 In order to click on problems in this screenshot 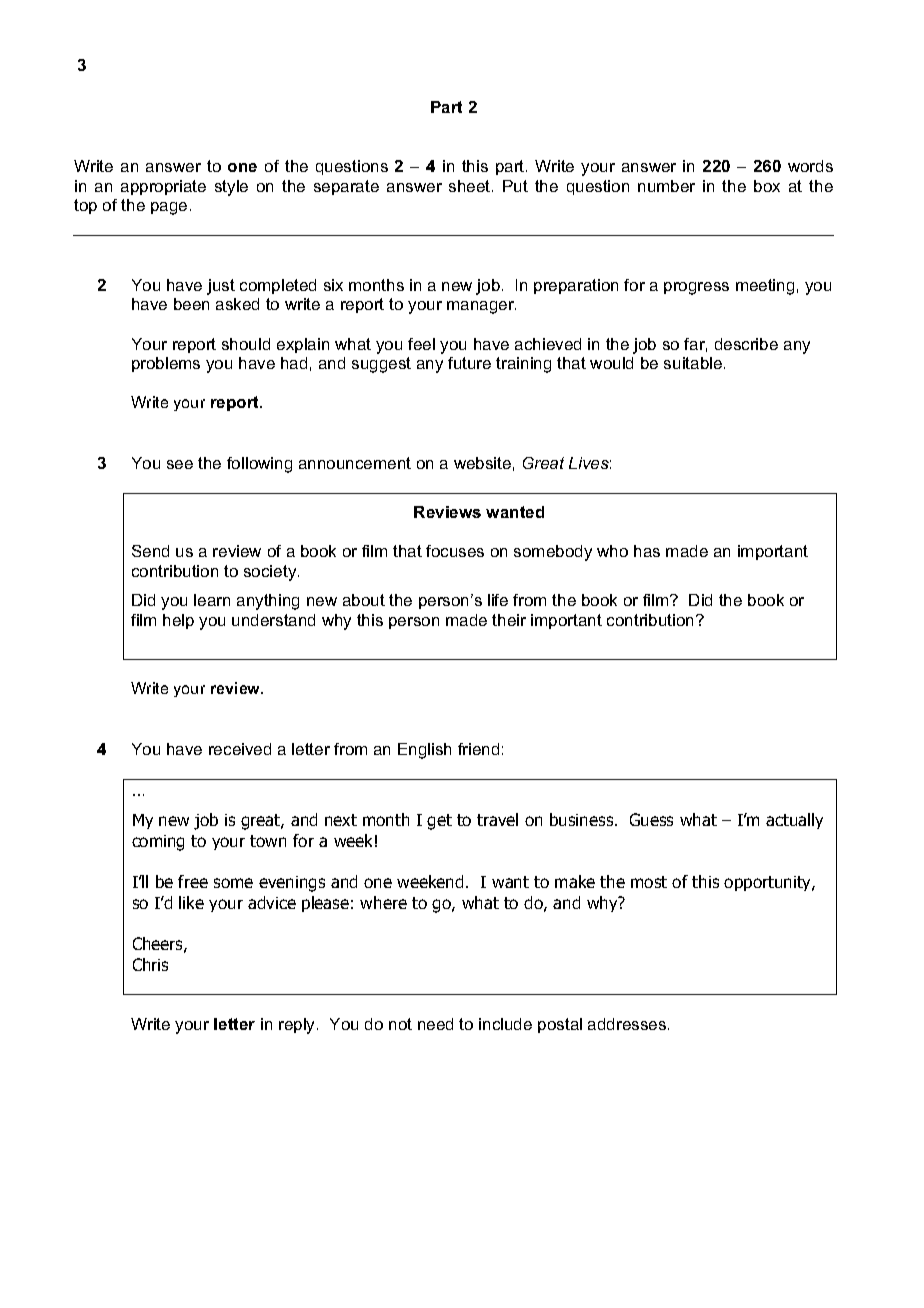, I will do `click(166, 364)`.
